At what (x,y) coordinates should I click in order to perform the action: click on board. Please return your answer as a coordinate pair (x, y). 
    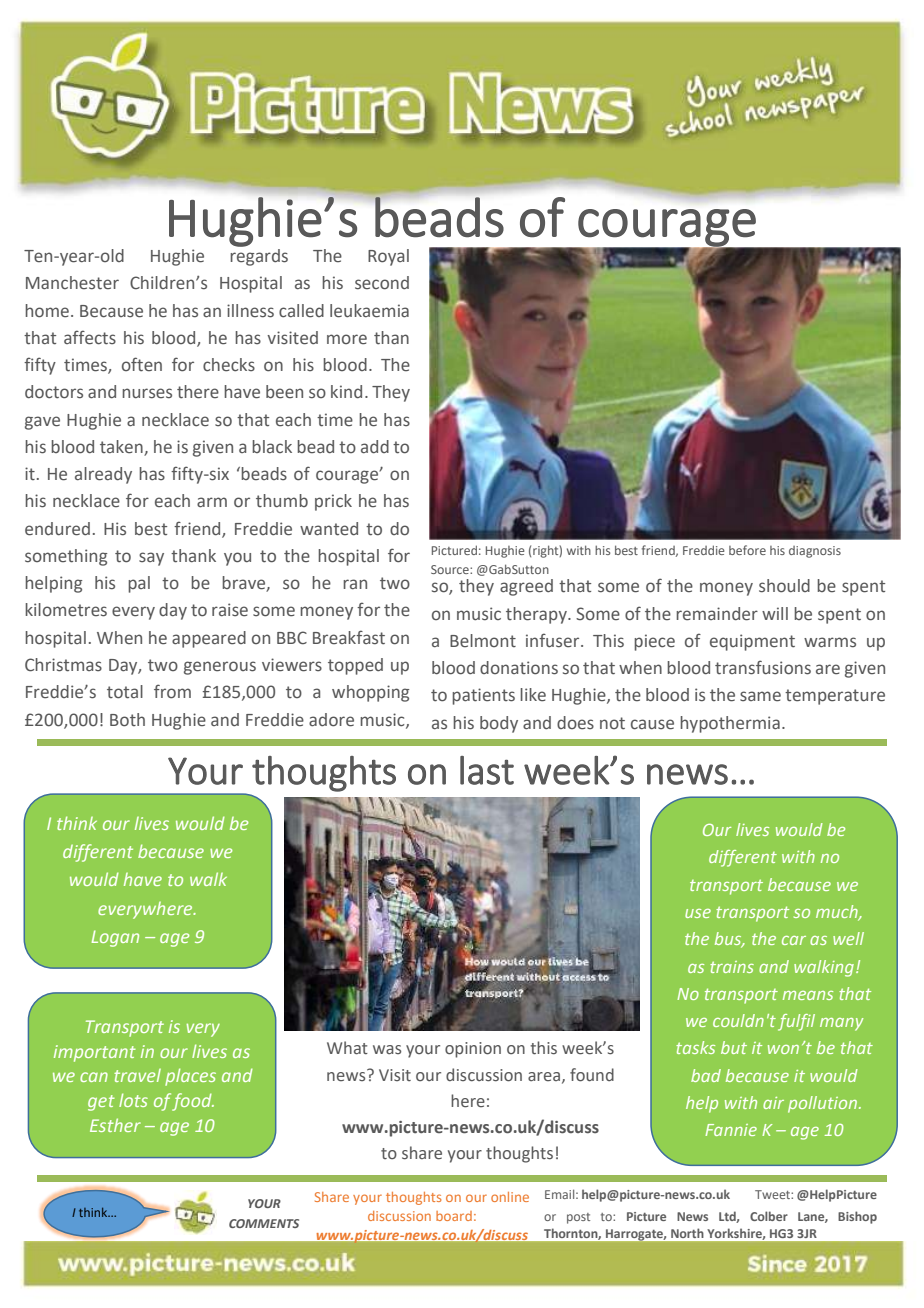
    Looking at the image, I should click on (454, 1216).
